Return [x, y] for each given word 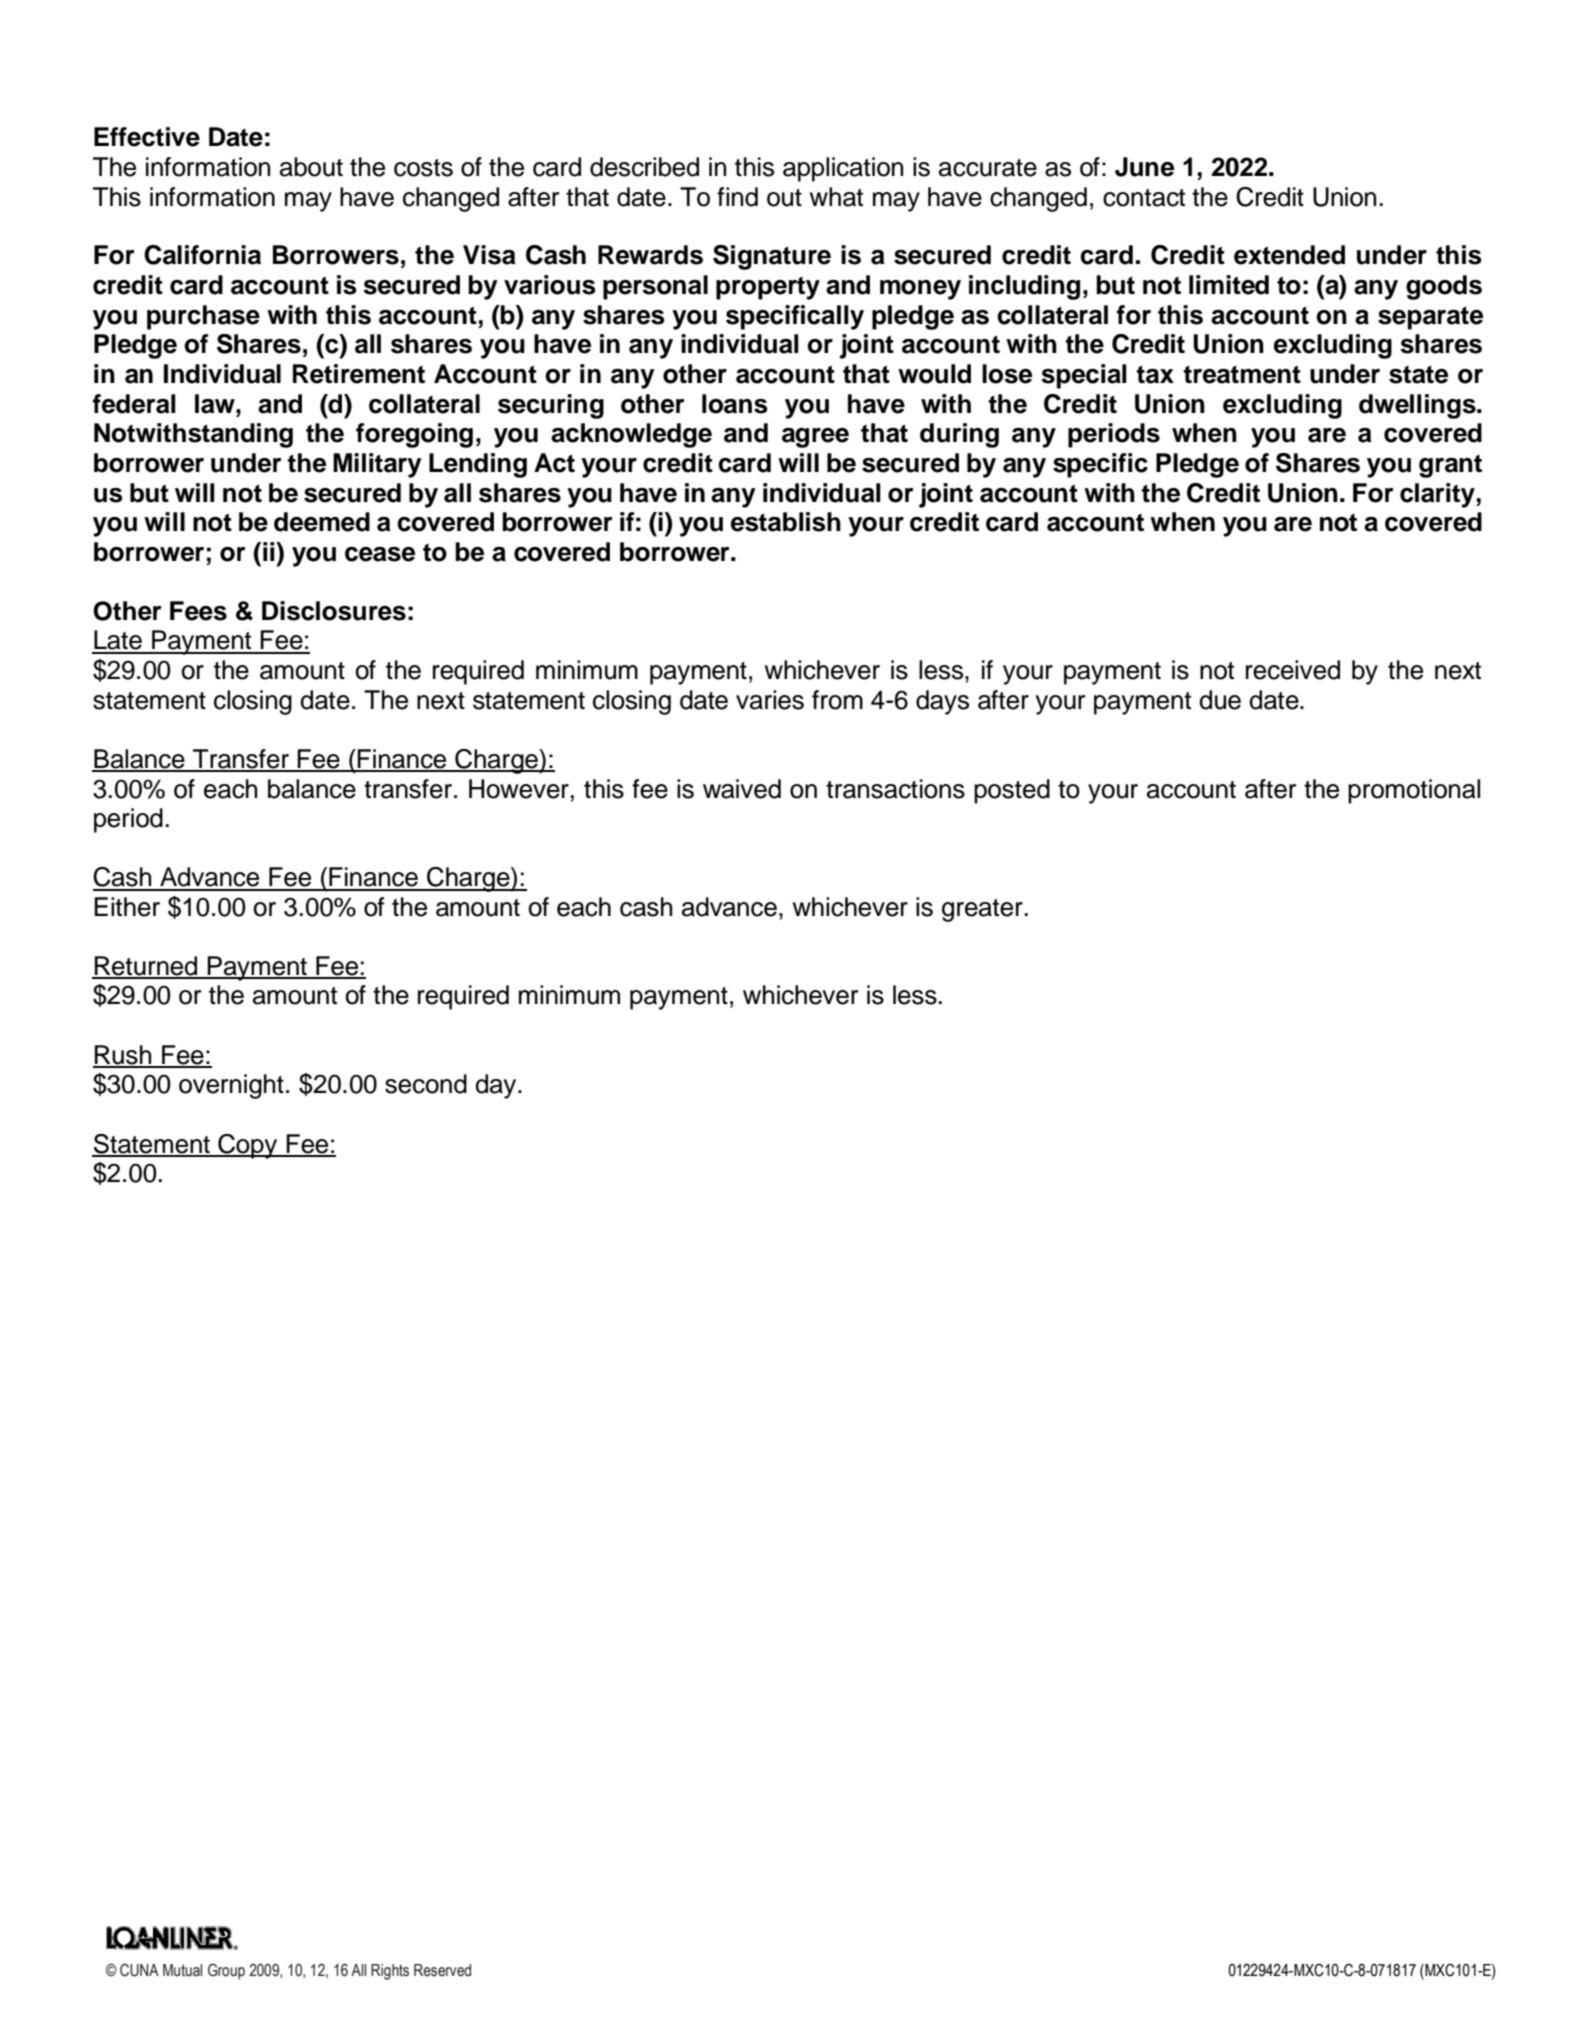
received [1293, 670]
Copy [248, 1146]
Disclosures [334, 611]
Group [226, 1971]
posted [1012, 791]
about [311, 167]
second [426, 1084]
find [737, 197]
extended [1289, 255]
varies [770, 700]
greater [983, 910]
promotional [1414, 791]
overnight [231, 1086]
